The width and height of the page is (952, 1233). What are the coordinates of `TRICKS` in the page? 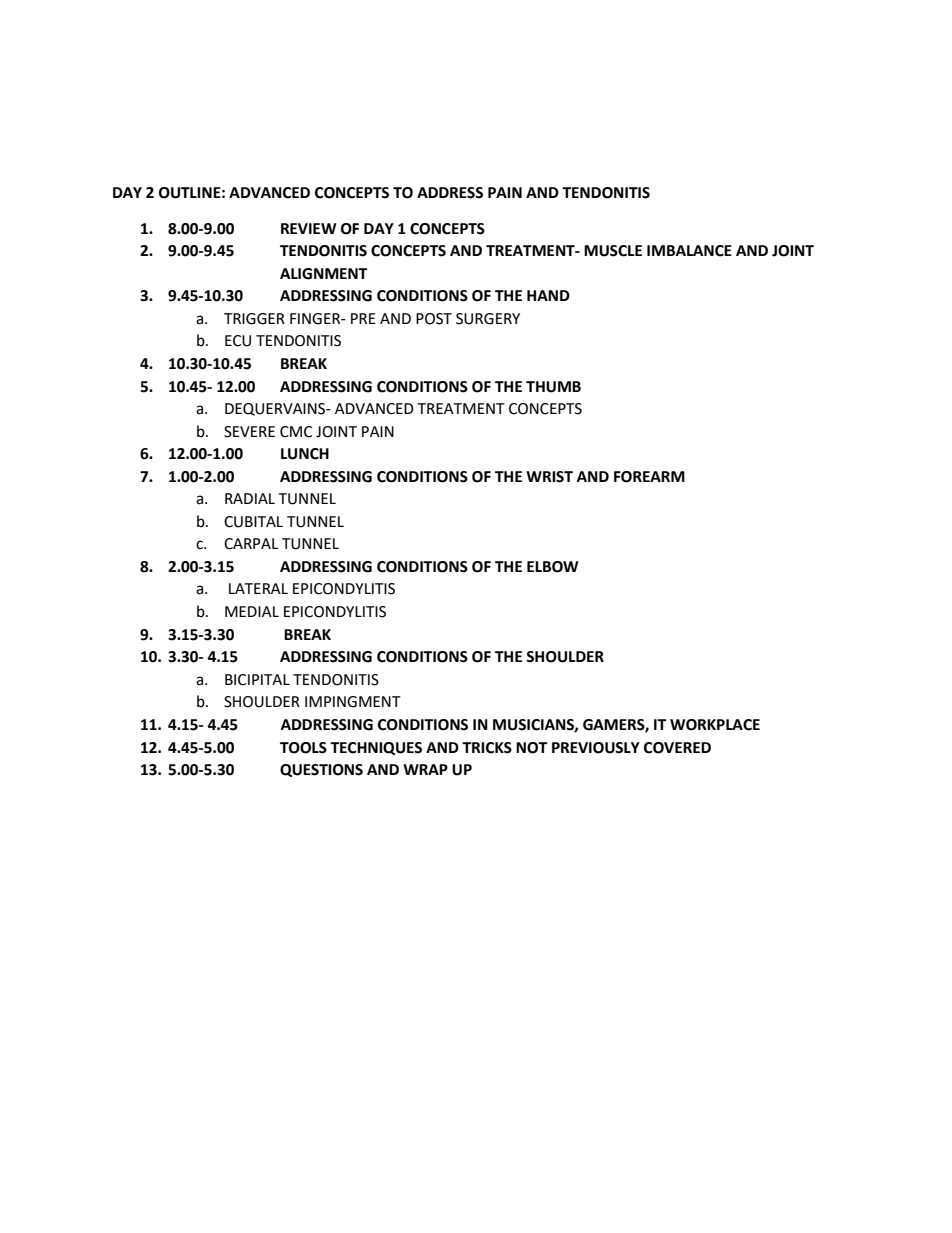 It's located at (487, 748).
